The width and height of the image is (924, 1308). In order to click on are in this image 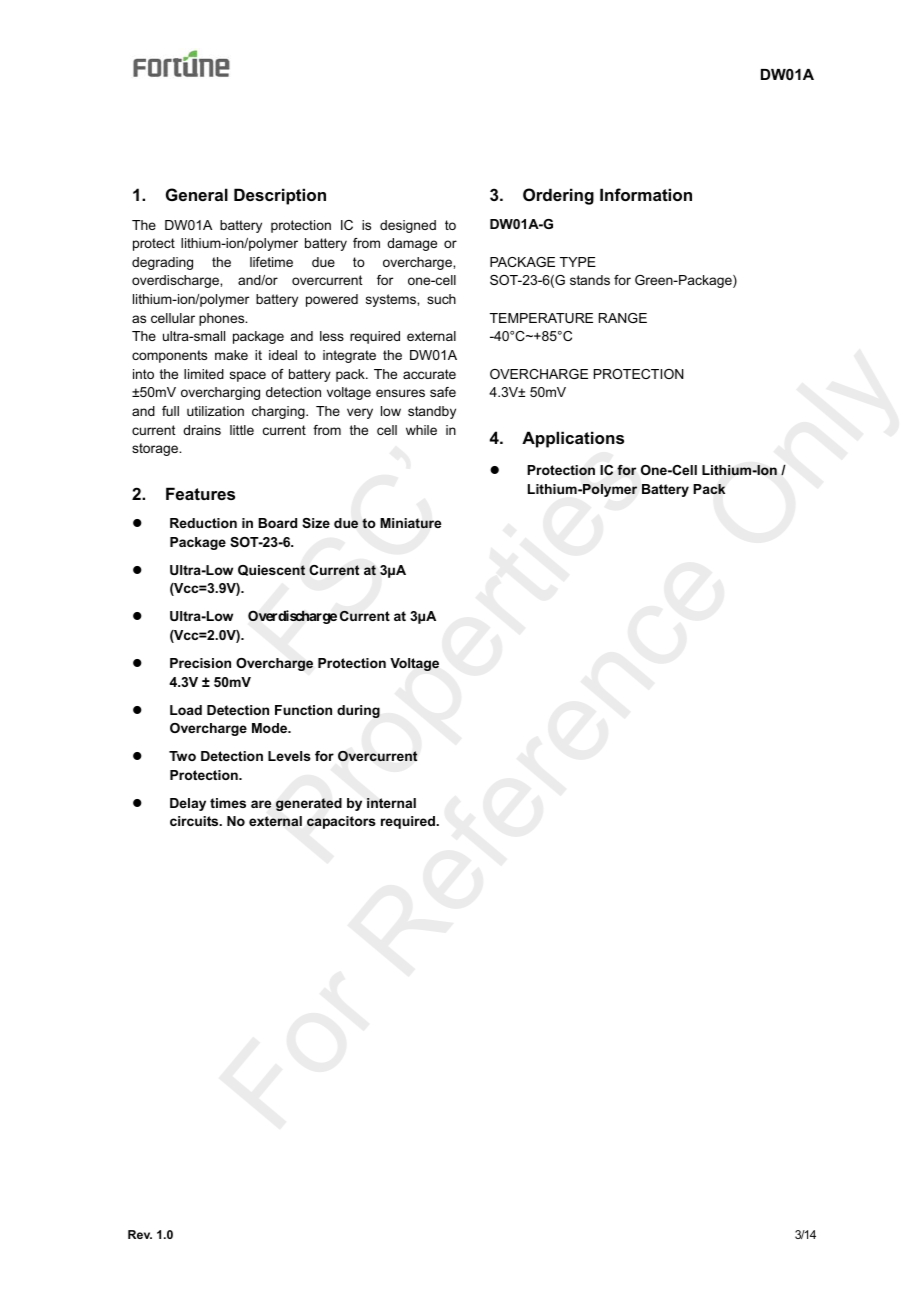, I will do `click(261, 804)`.
